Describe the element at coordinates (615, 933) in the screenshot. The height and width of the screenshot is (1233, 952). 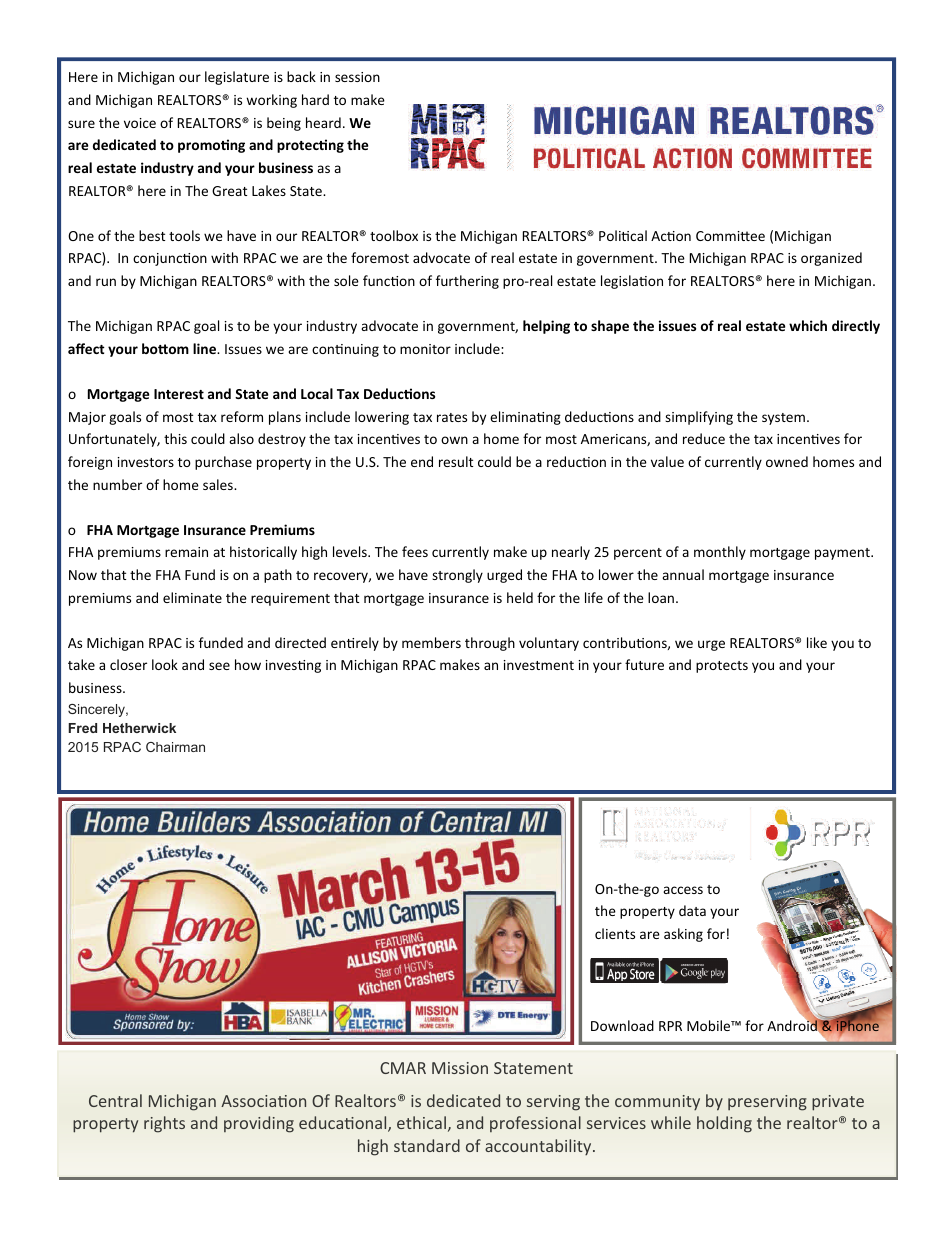
I see `clients` at that location.
